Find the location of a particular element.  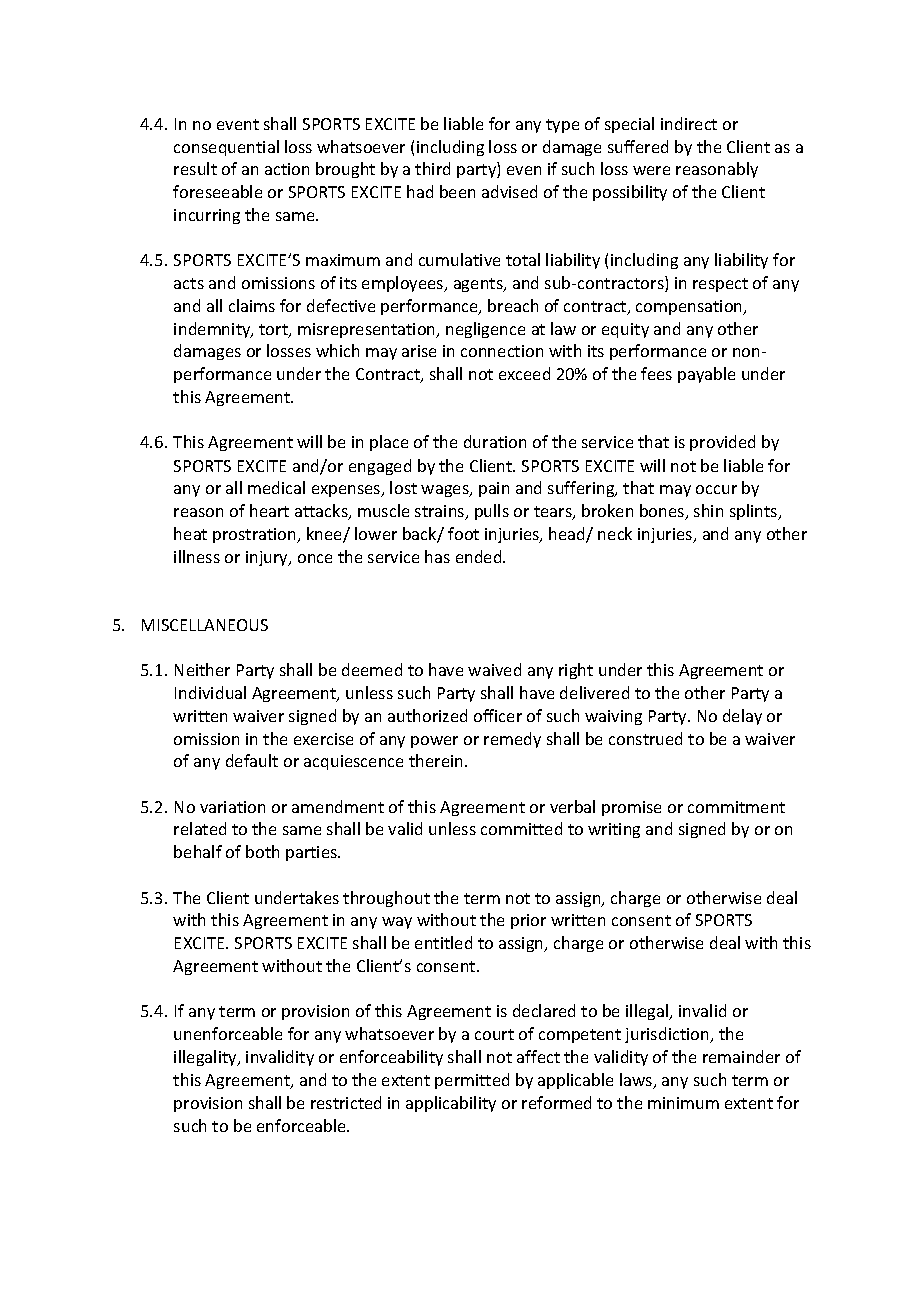

restricted is located at coordinates (346, 1102).
